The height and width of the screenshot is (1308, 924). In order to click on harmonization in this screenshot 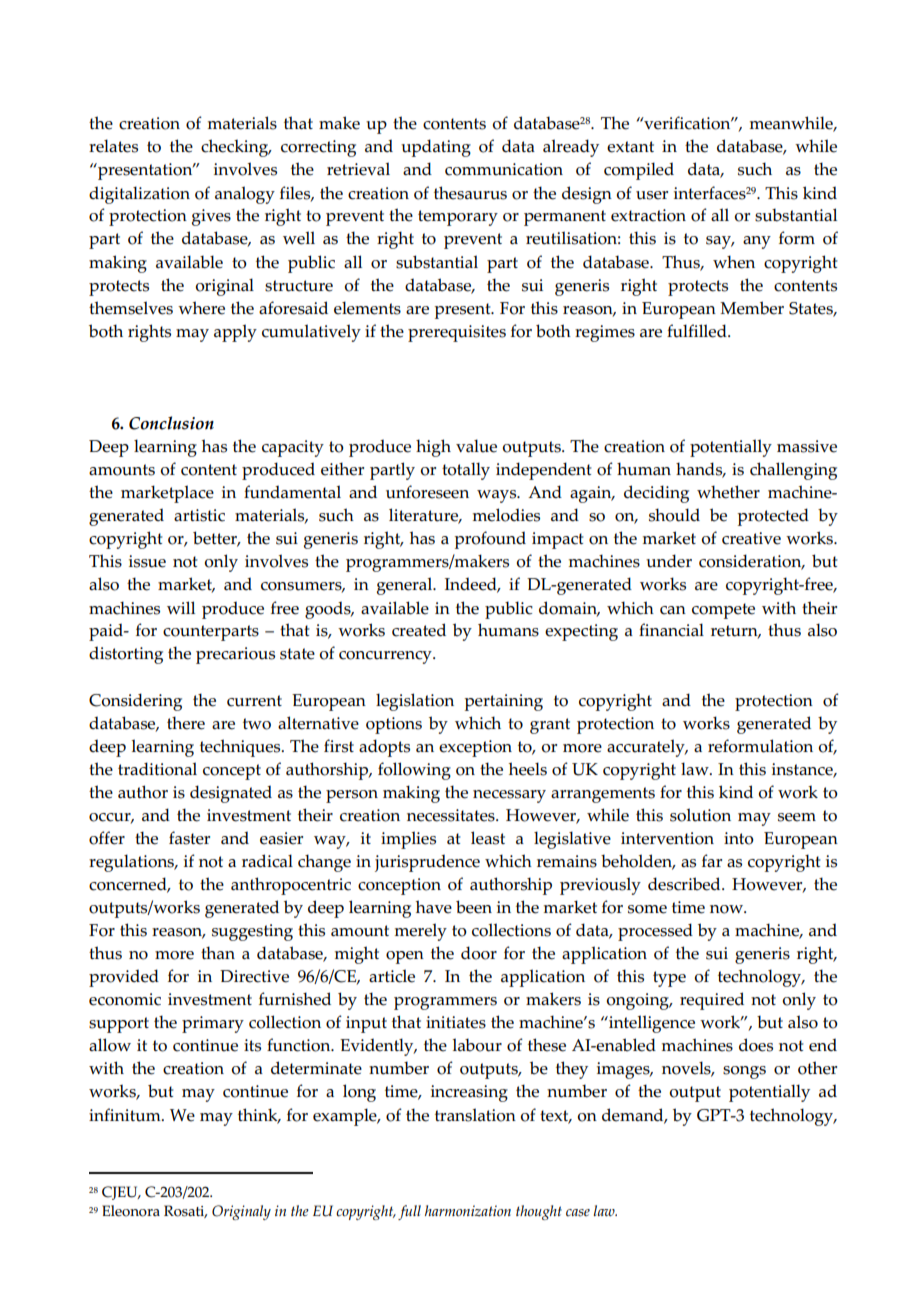, I will do `click(468, 1211)`.
